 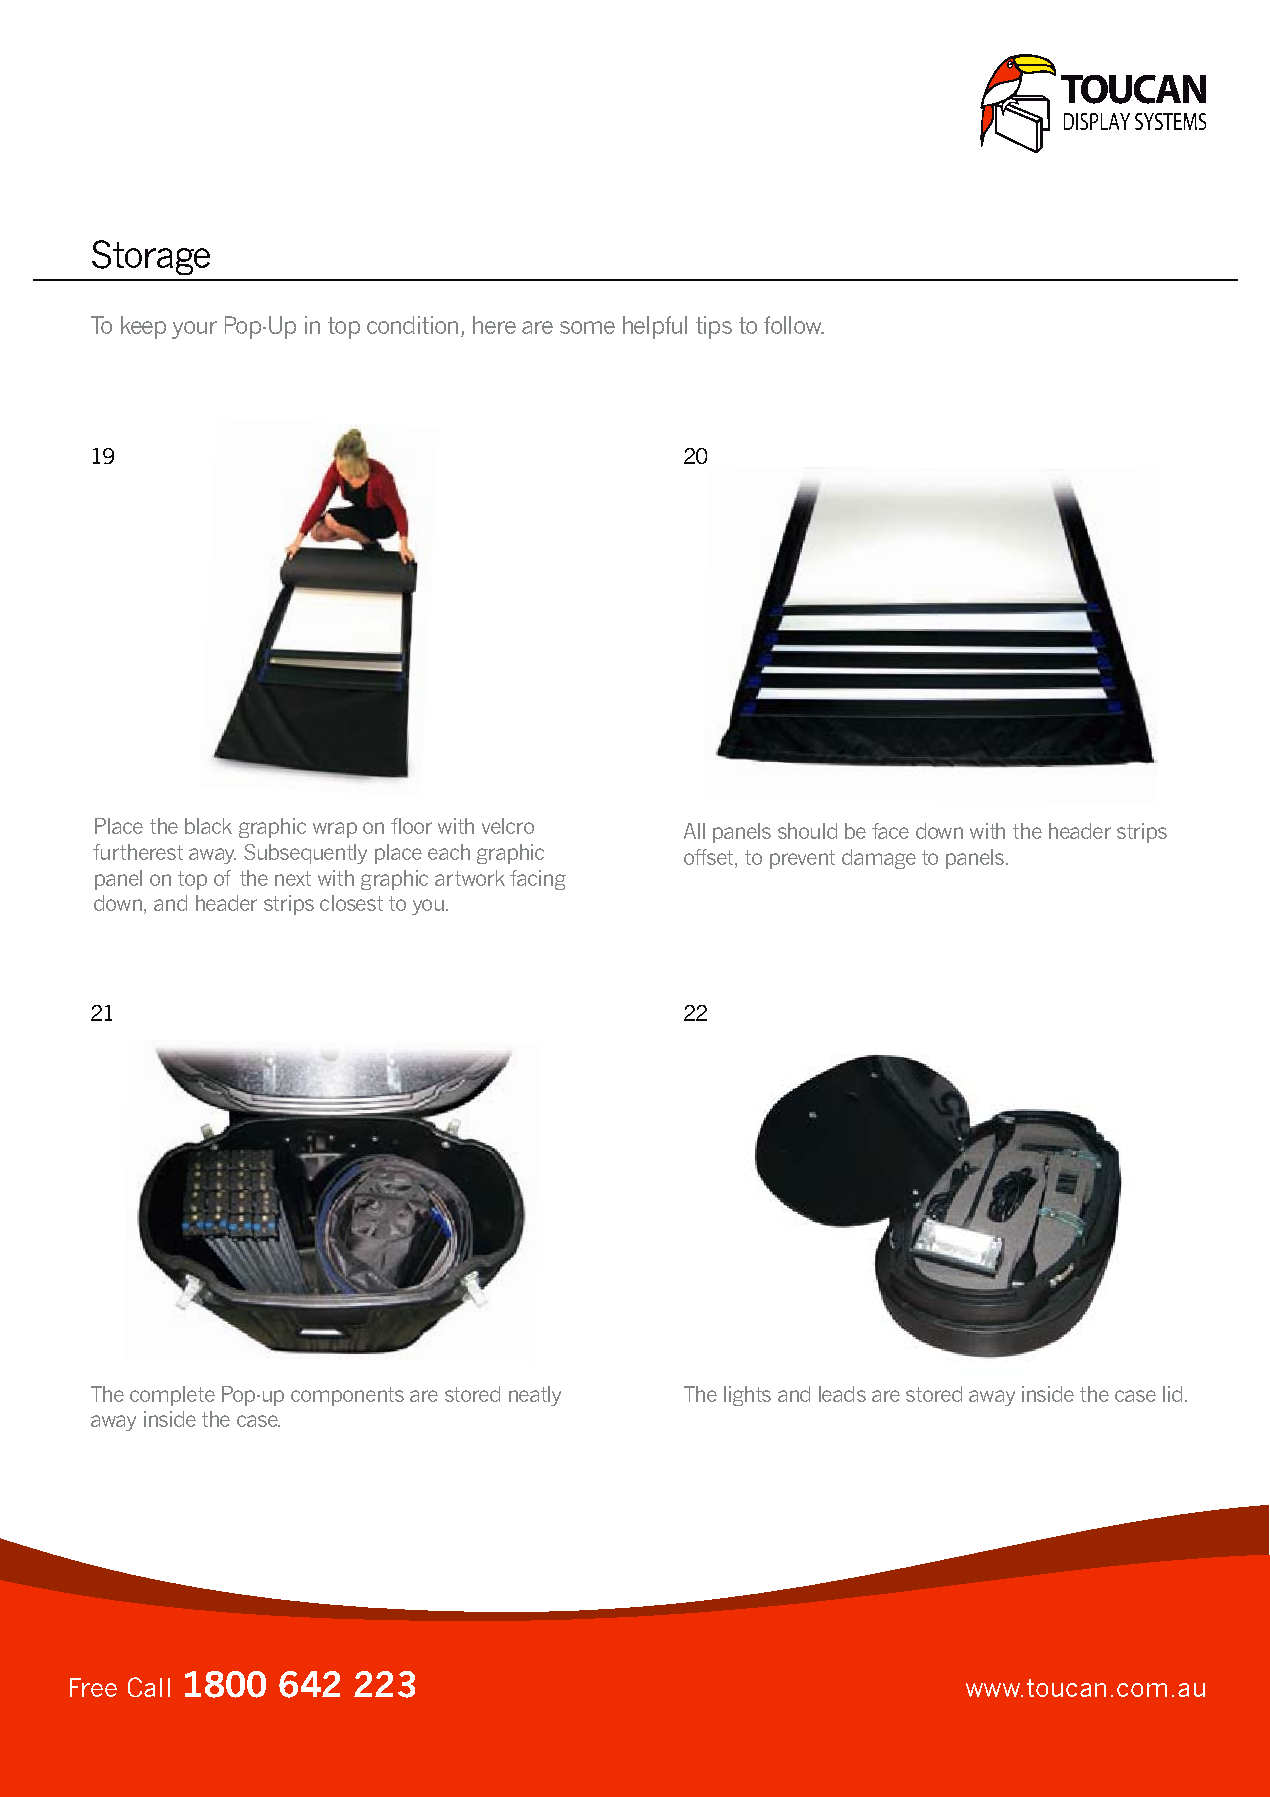 What do you see at coordinates (508, 826) in the image?
I see `velcro` at bounding box center [508, 826].
